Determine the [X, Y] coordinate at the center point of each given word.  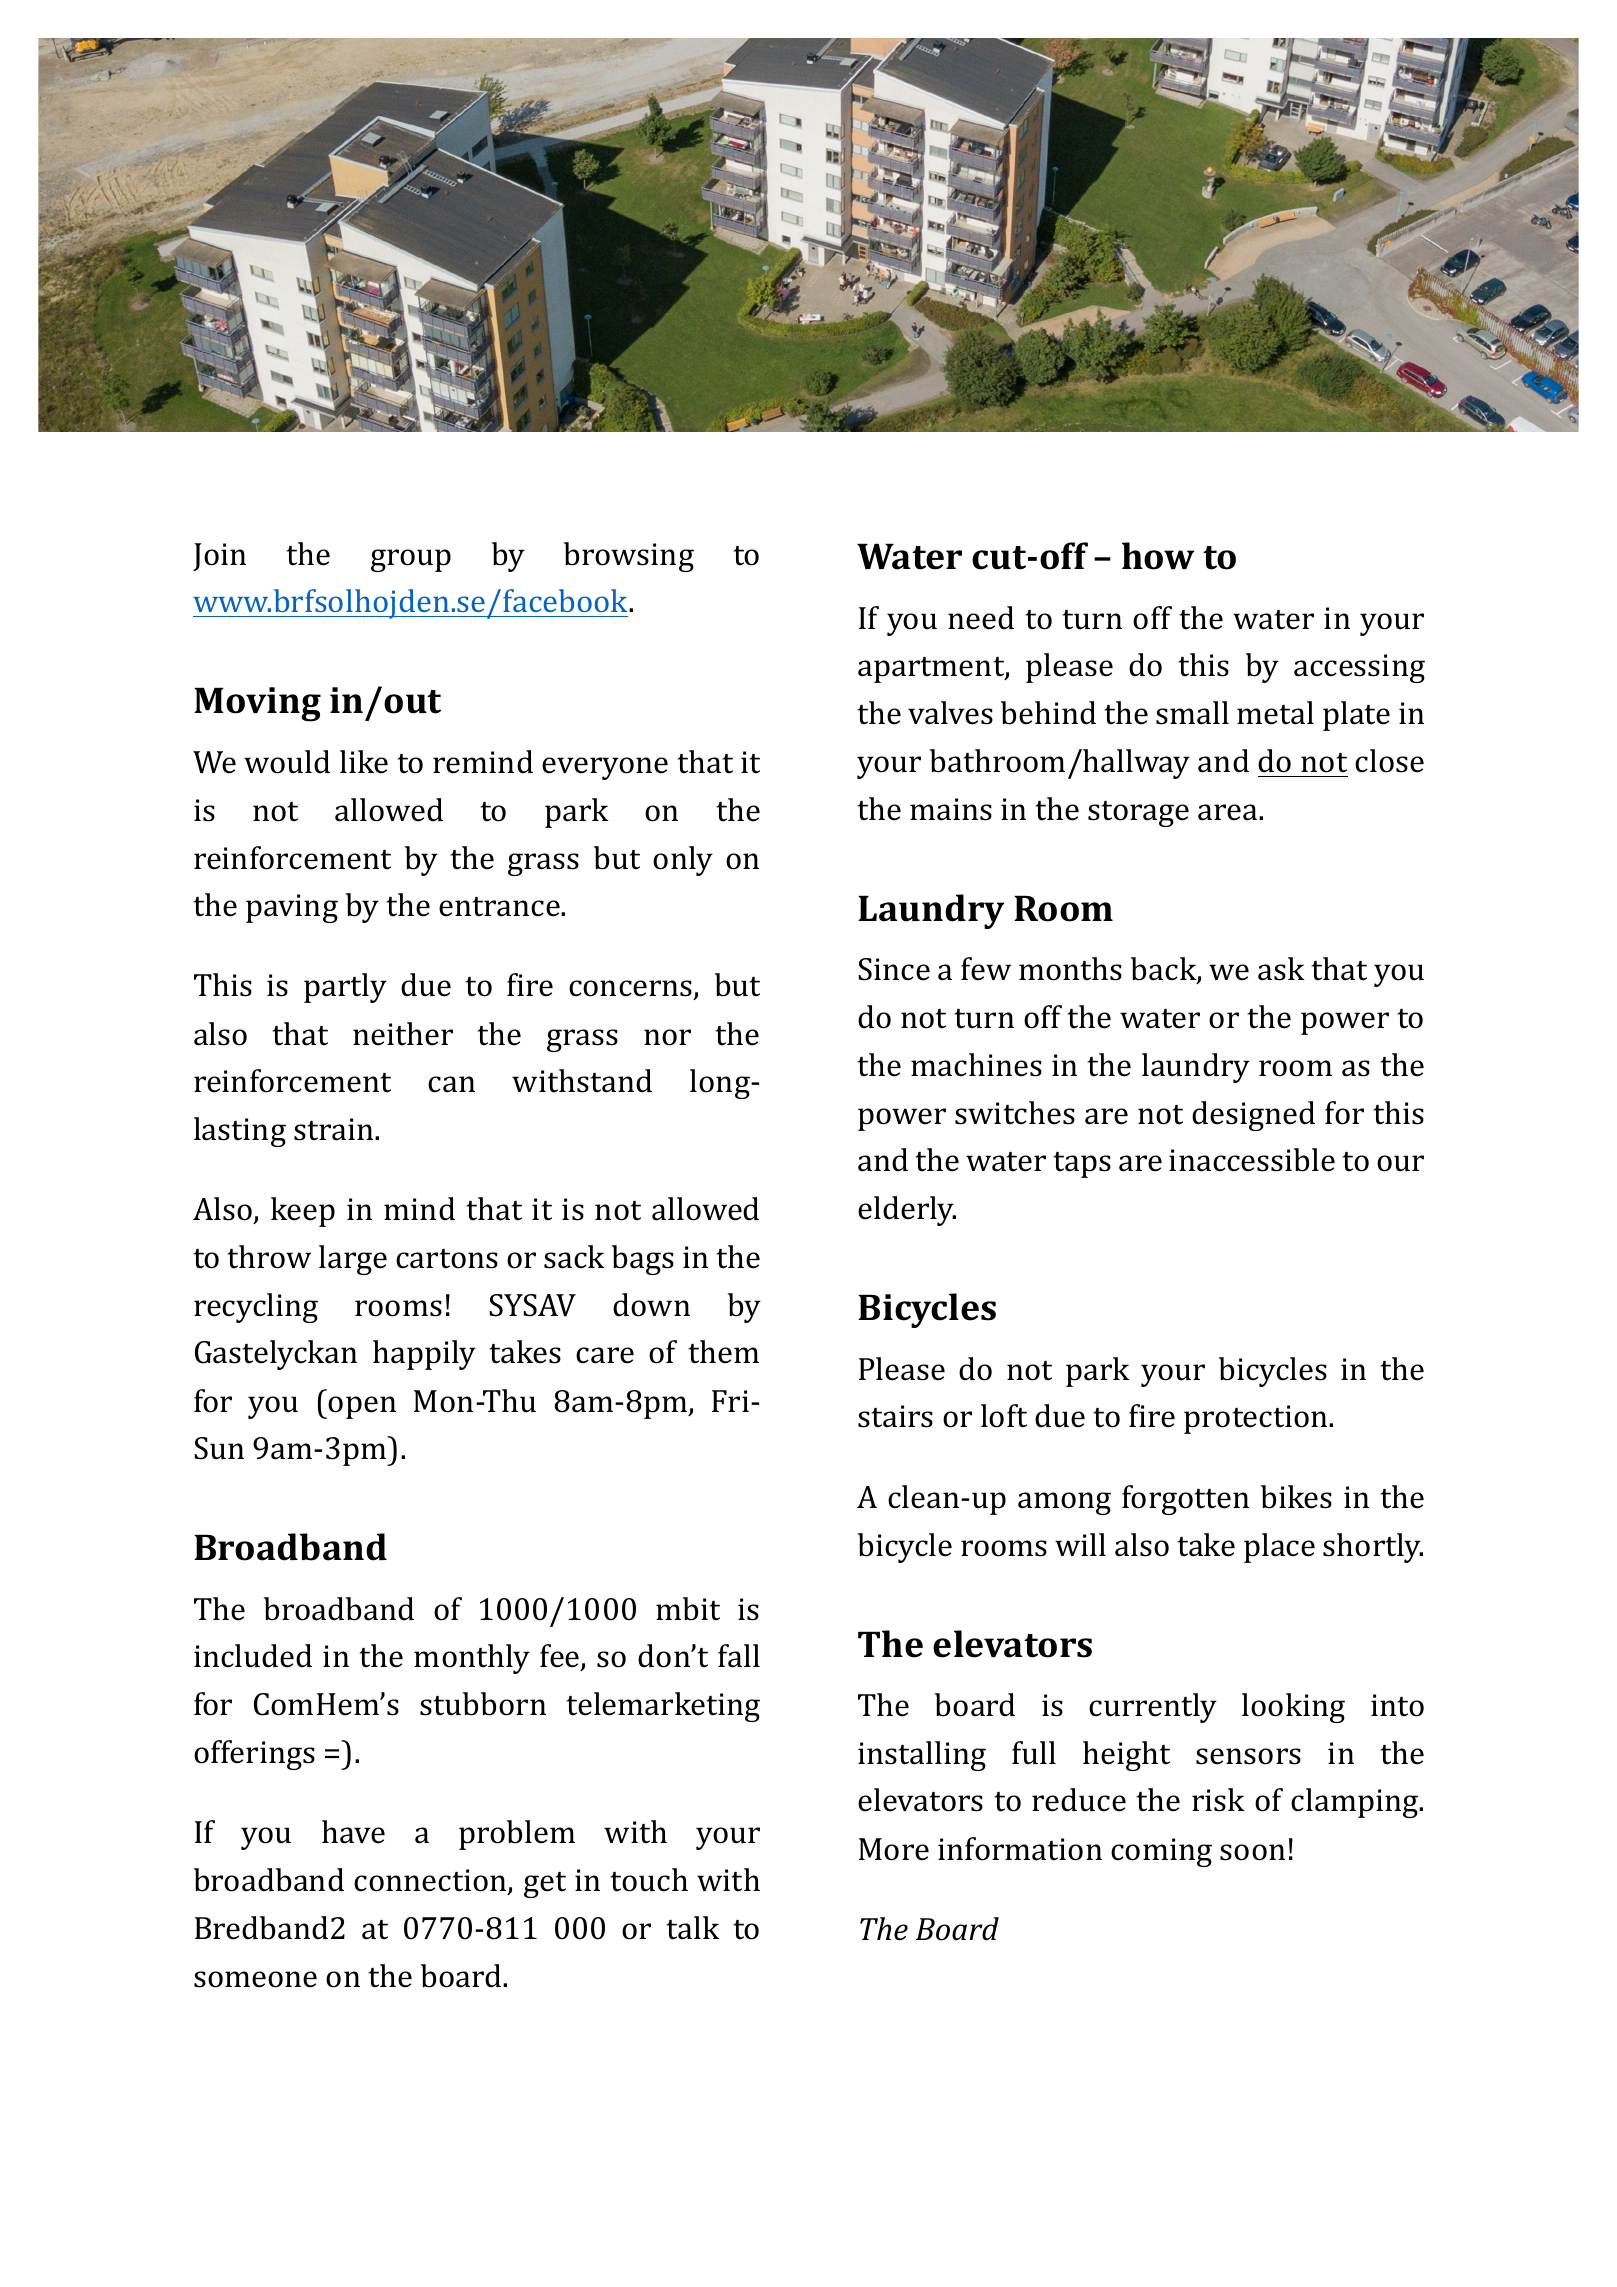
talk [693, 1928]
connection [431, 1881]
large [353, 1260]
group [411, 560]
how [1158, 556]
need [981, 618]
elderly [907, 1211]
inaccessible [1252, 1160]
